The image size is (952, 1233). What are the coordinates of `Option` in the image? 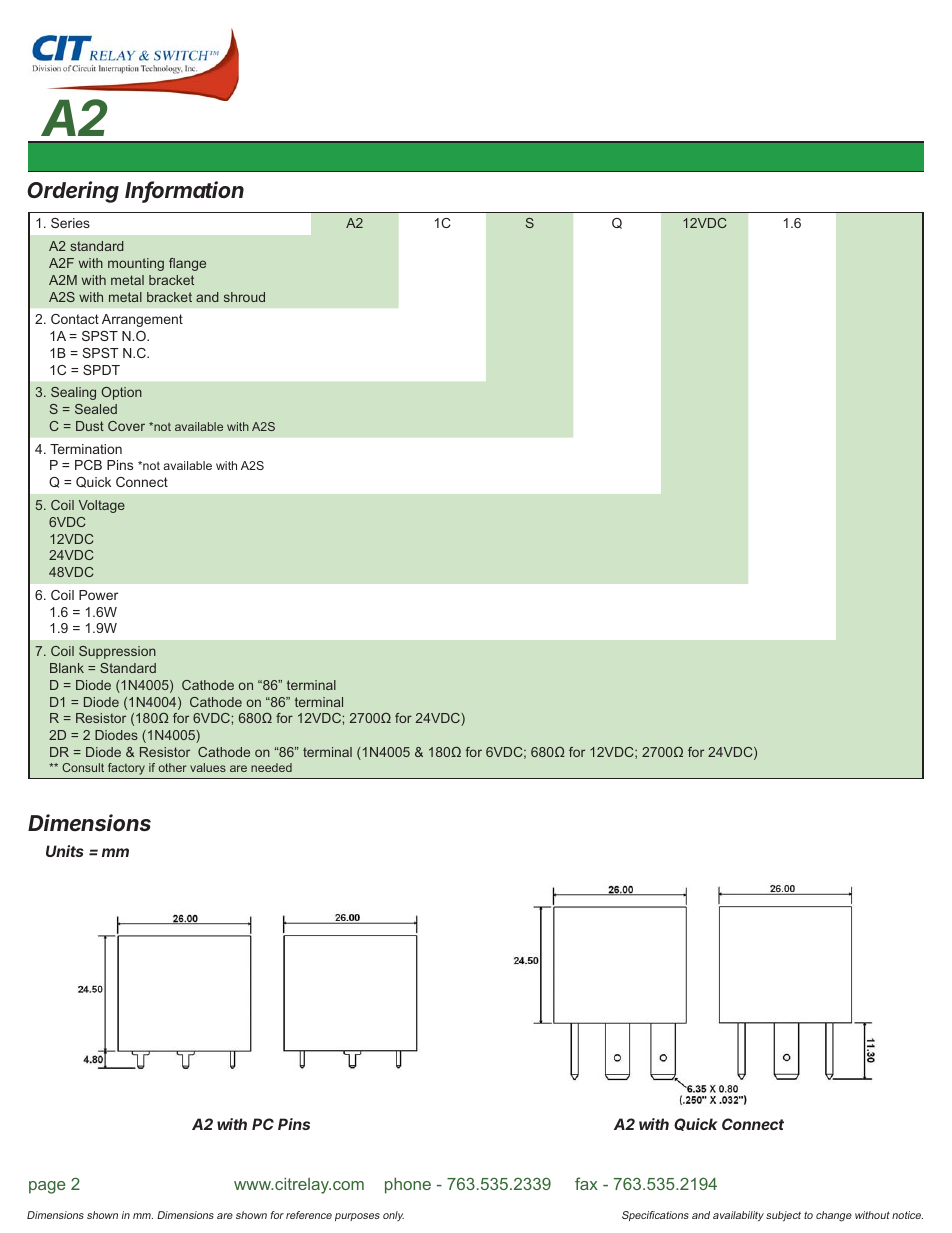 It's located at (121, 393).
